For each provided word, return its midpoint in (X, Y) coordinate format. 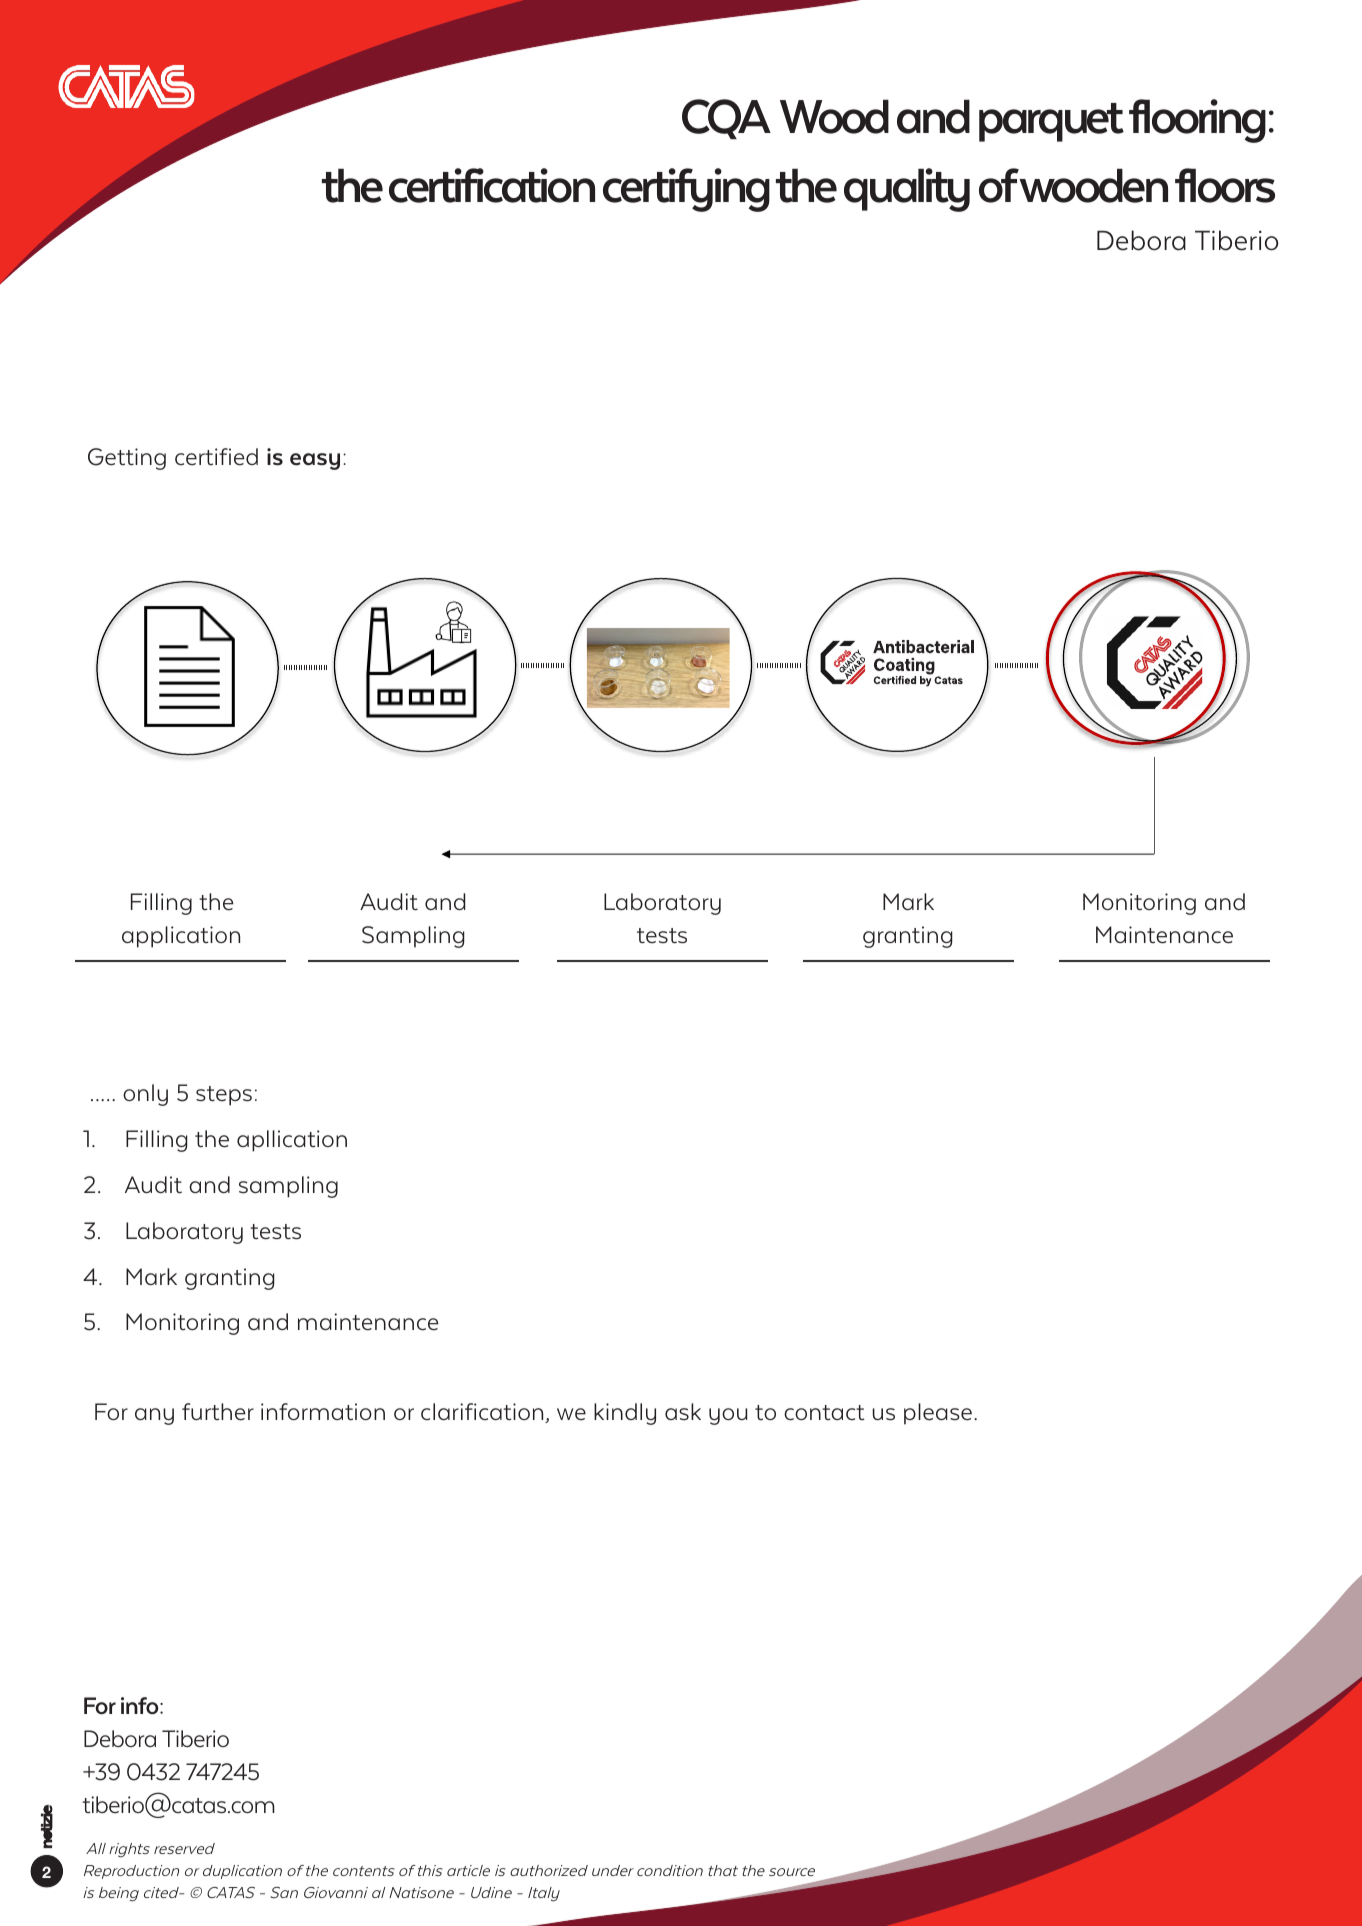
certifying (686, 190)
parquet (1051, 122)
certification (492, 185)
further (218, 1412)
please (938, 1414)
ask (683, 1412)
